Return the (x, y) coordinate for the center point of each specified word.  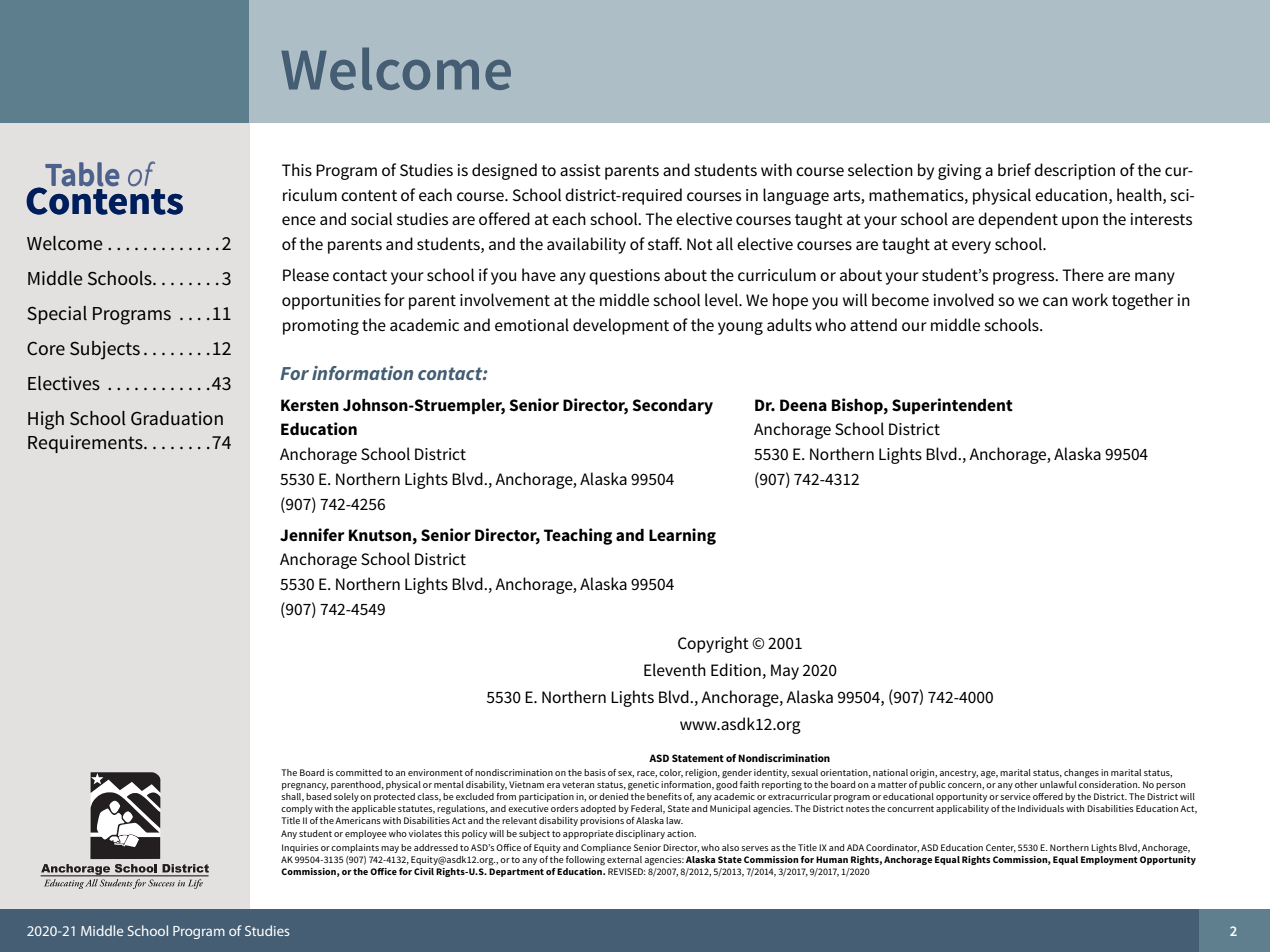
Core (46, 348)
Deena (803, 405)
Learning (682, 536)
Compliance (606, 848)
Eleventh (675, 669)
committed (359, 772)
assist (580, 170)
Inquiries (300, 848)
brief (1014, 169)
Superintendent (952, 406)
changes (1081, 773)
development (621, 326)
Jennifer (312, 534)
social (371, 218)
